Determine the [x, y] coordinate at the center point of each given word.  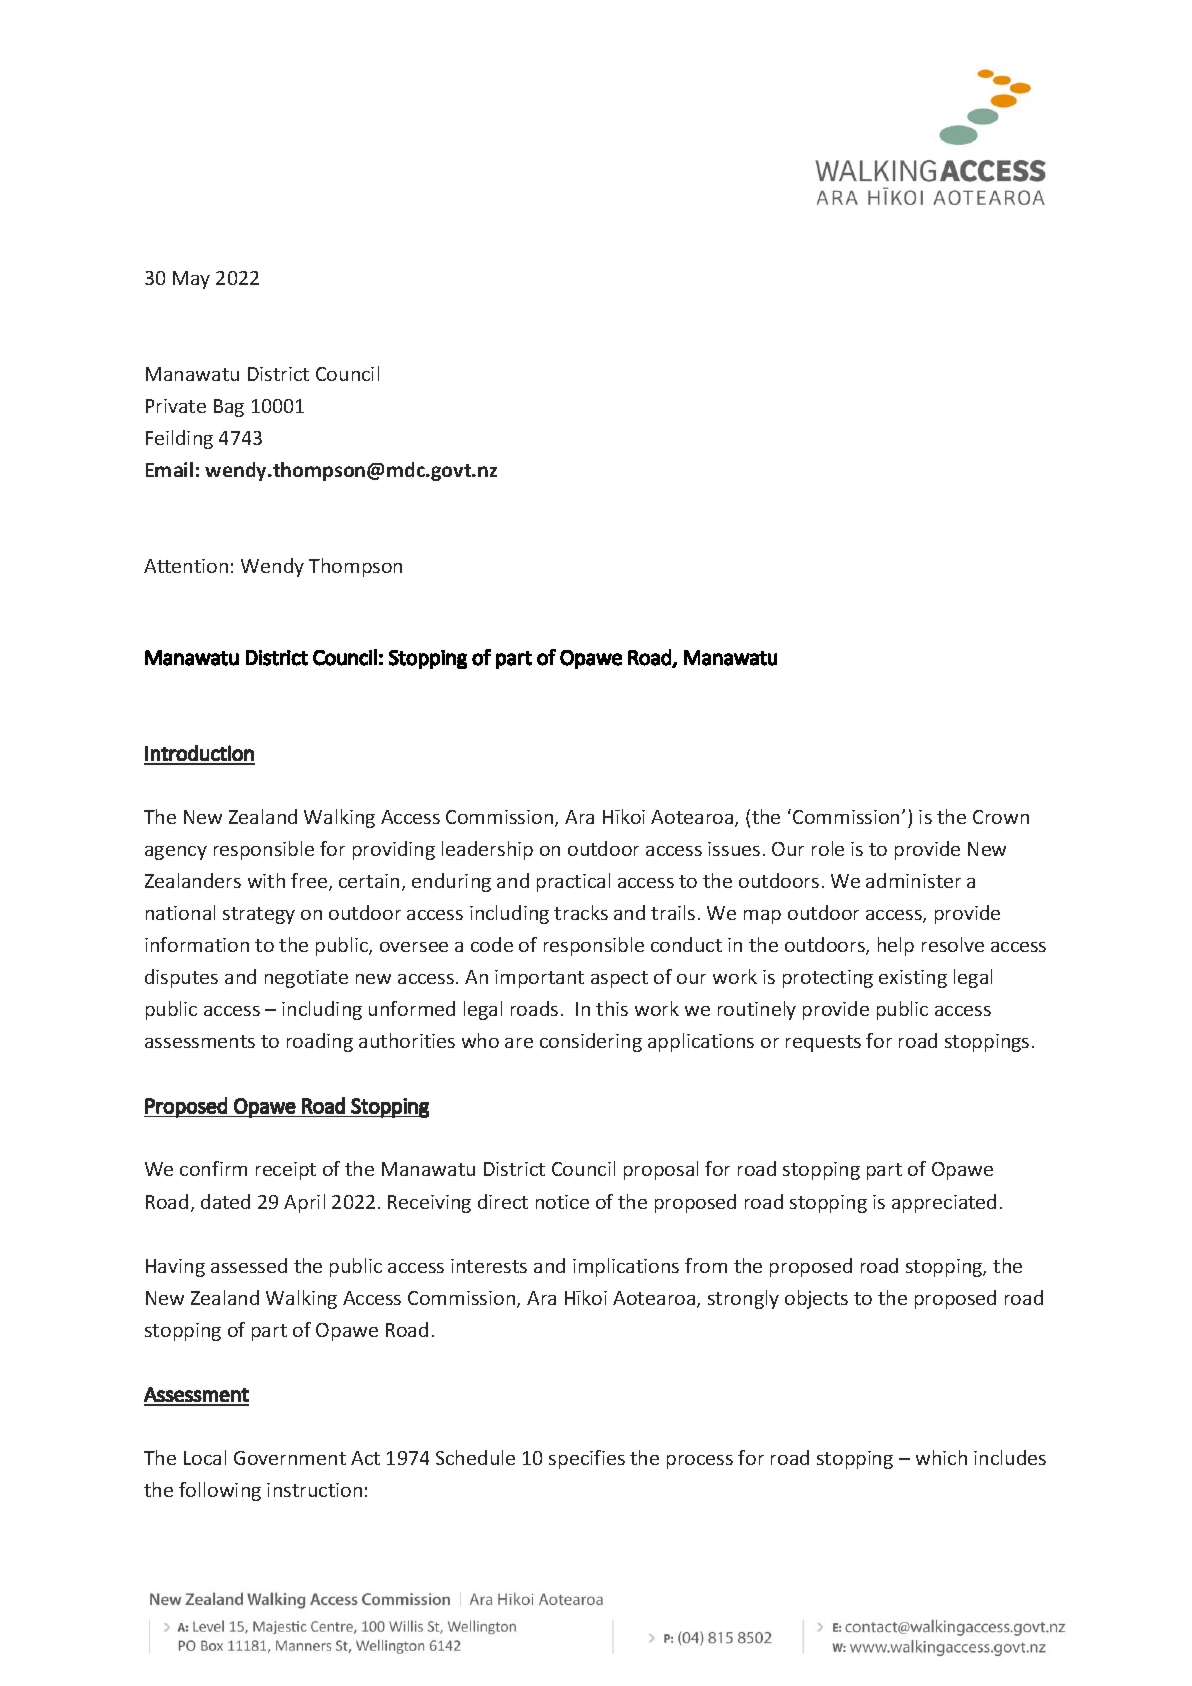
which [941, 1457]
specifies [587, 1459]
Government [290, 1458]
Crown [1001, 817]
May [191, 280]
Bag [229, 408]
